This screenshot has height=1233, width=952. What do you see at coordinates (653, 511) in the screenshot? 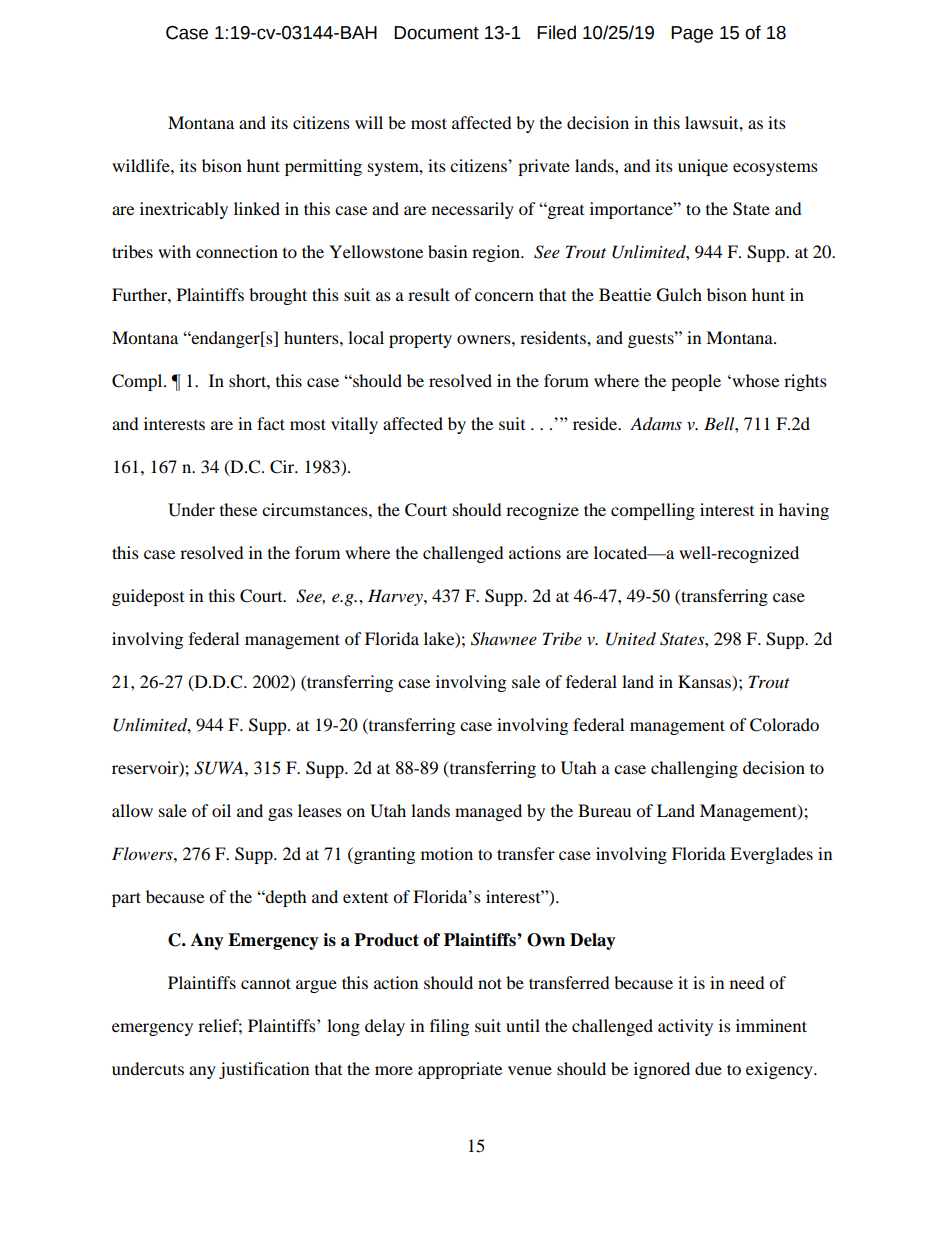
I see `compelling` at bounding box center [653, 511].
